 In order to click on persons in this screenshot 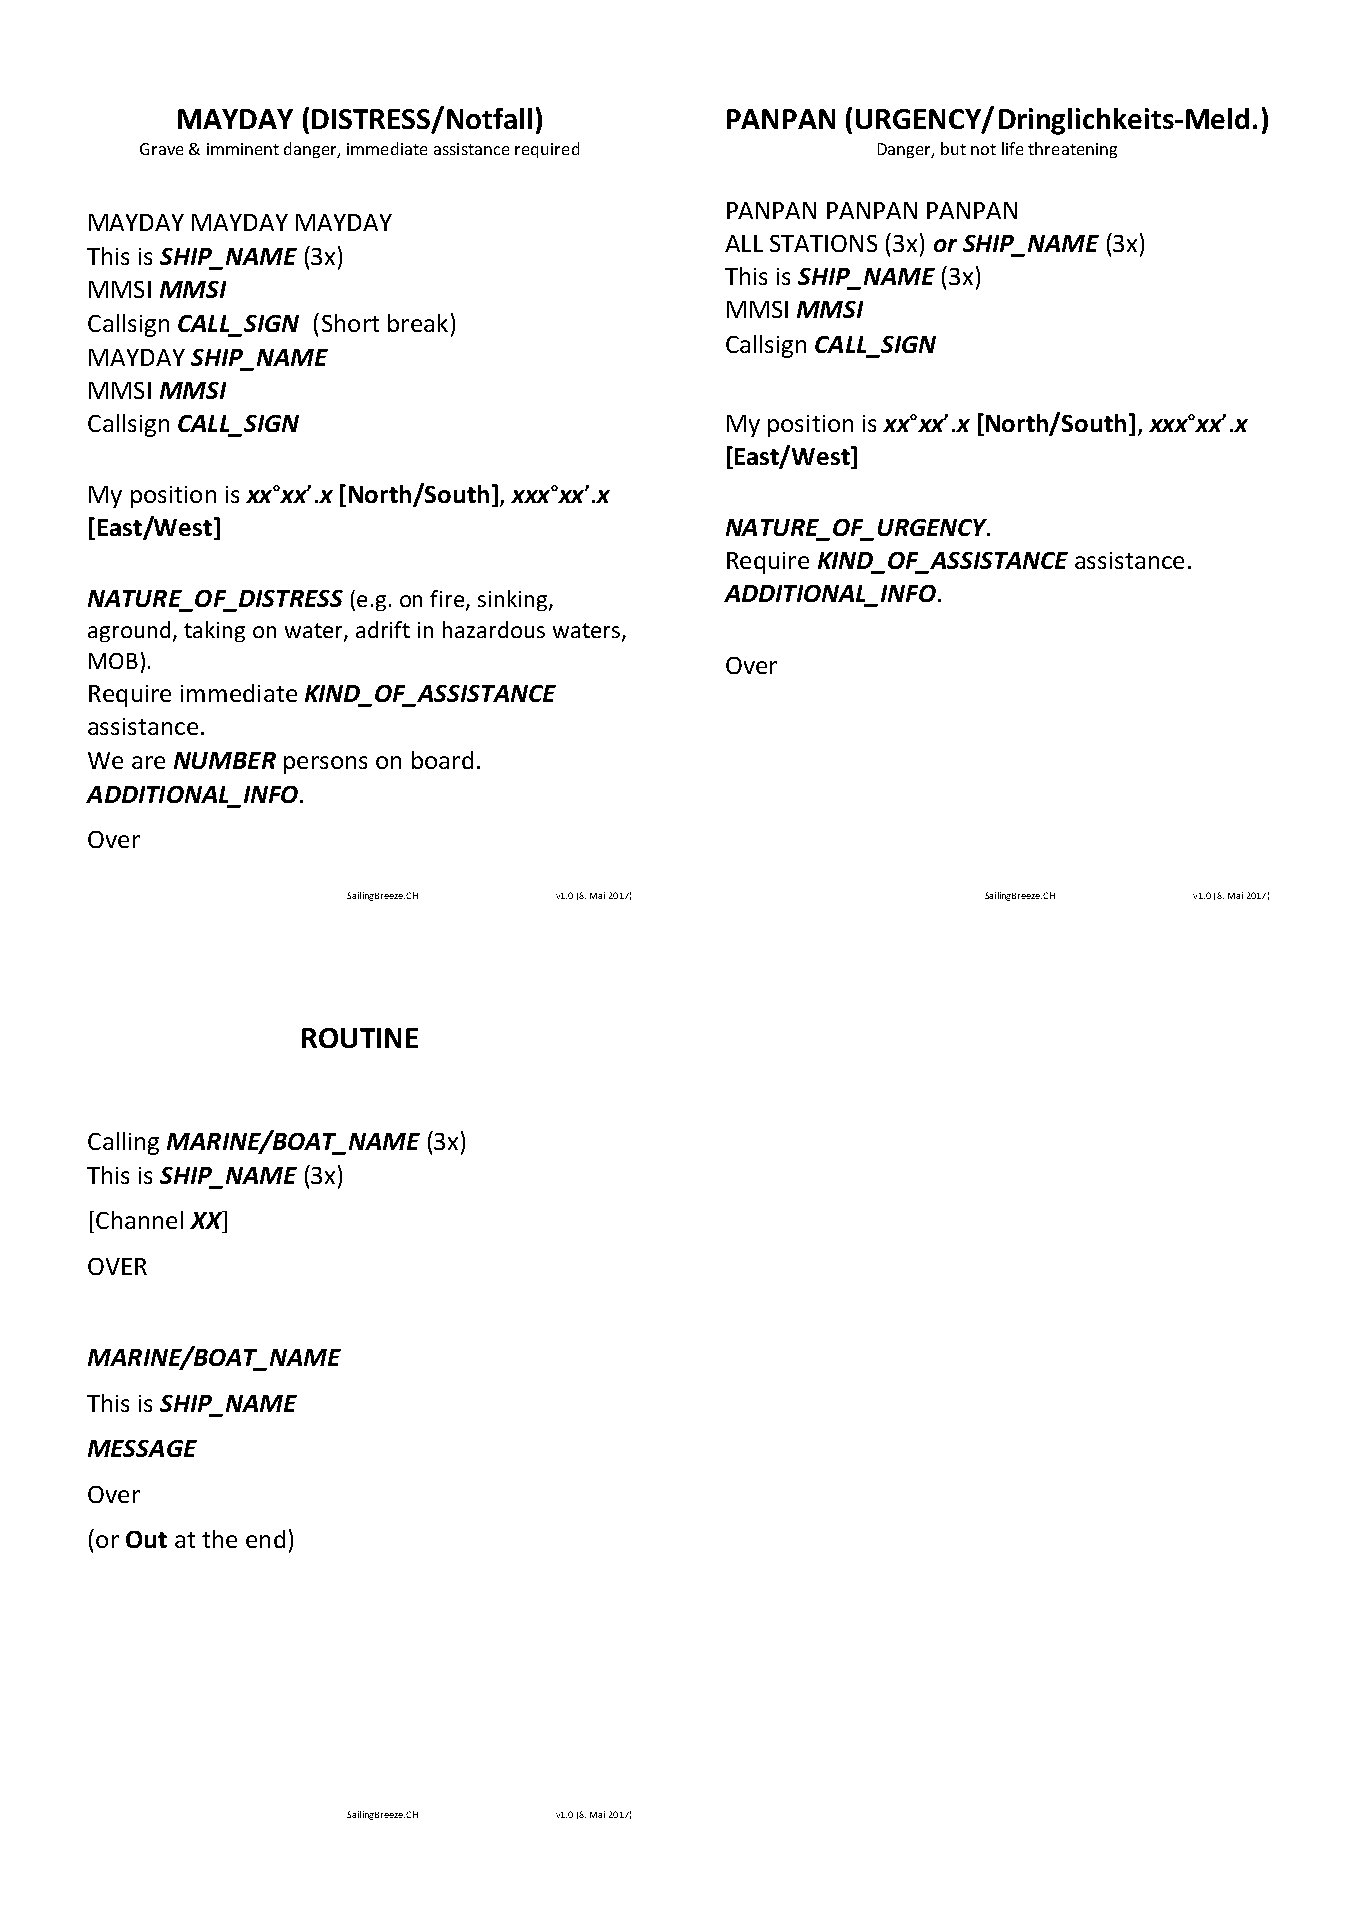, I will do `click(325, 765)`.
